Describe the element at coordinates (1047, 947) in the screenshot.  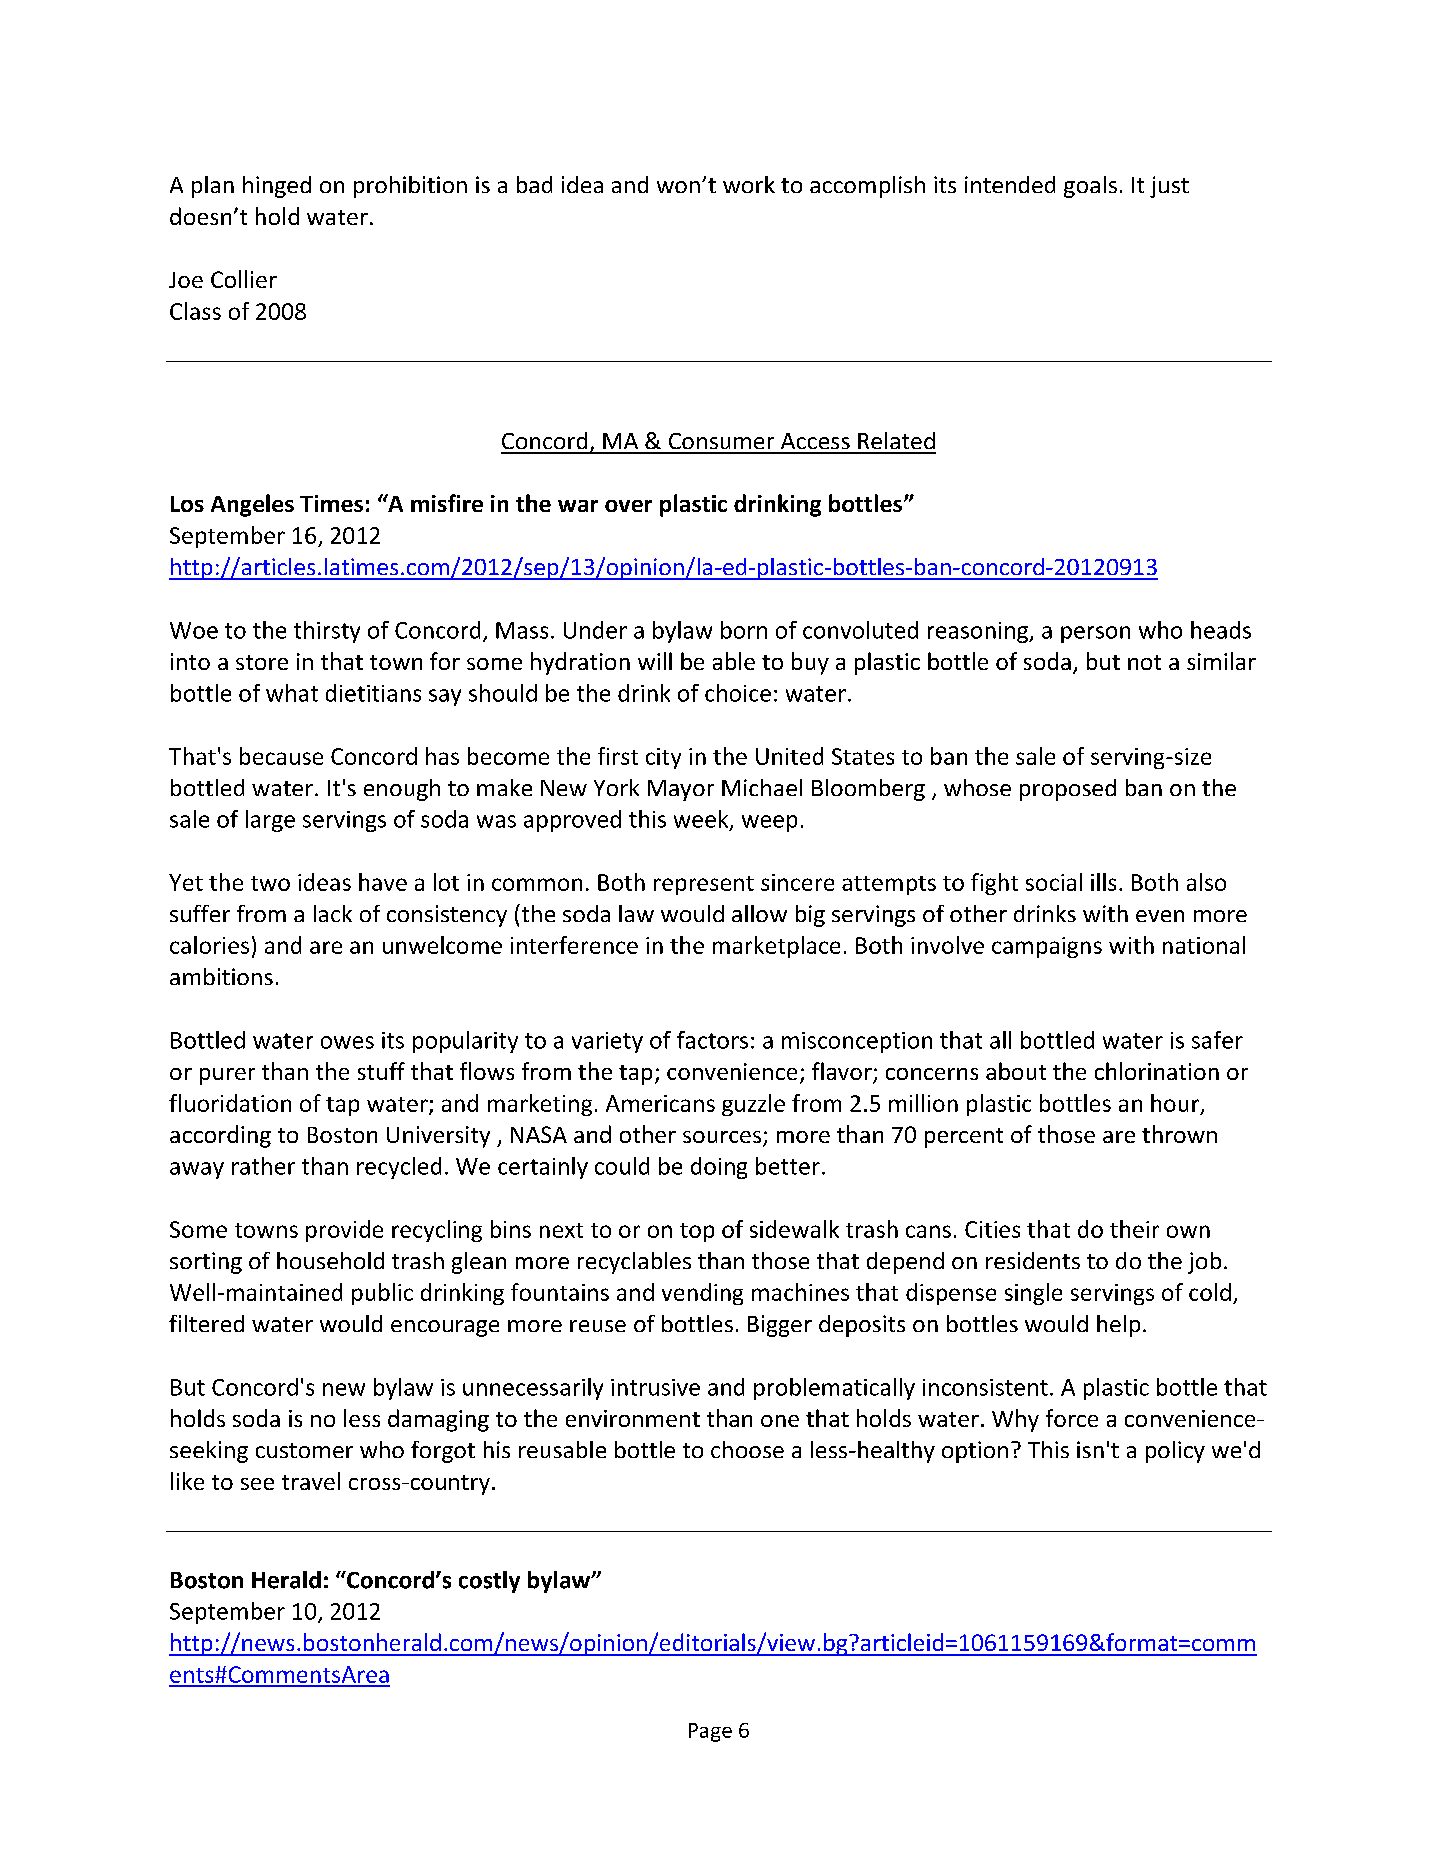
I see `campaigns` at that location.
